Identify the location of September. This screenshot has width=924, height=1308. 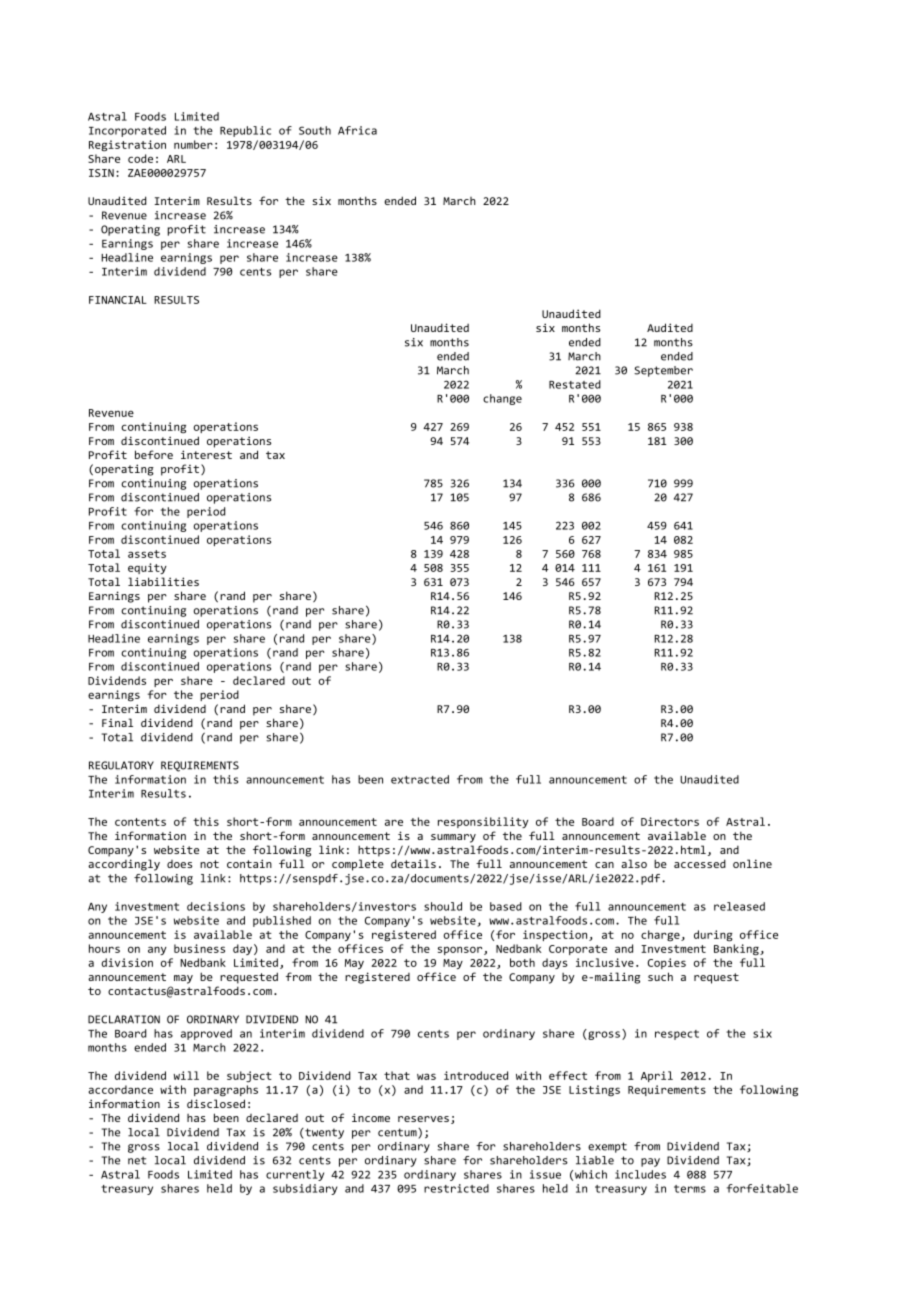
(663, 371).
